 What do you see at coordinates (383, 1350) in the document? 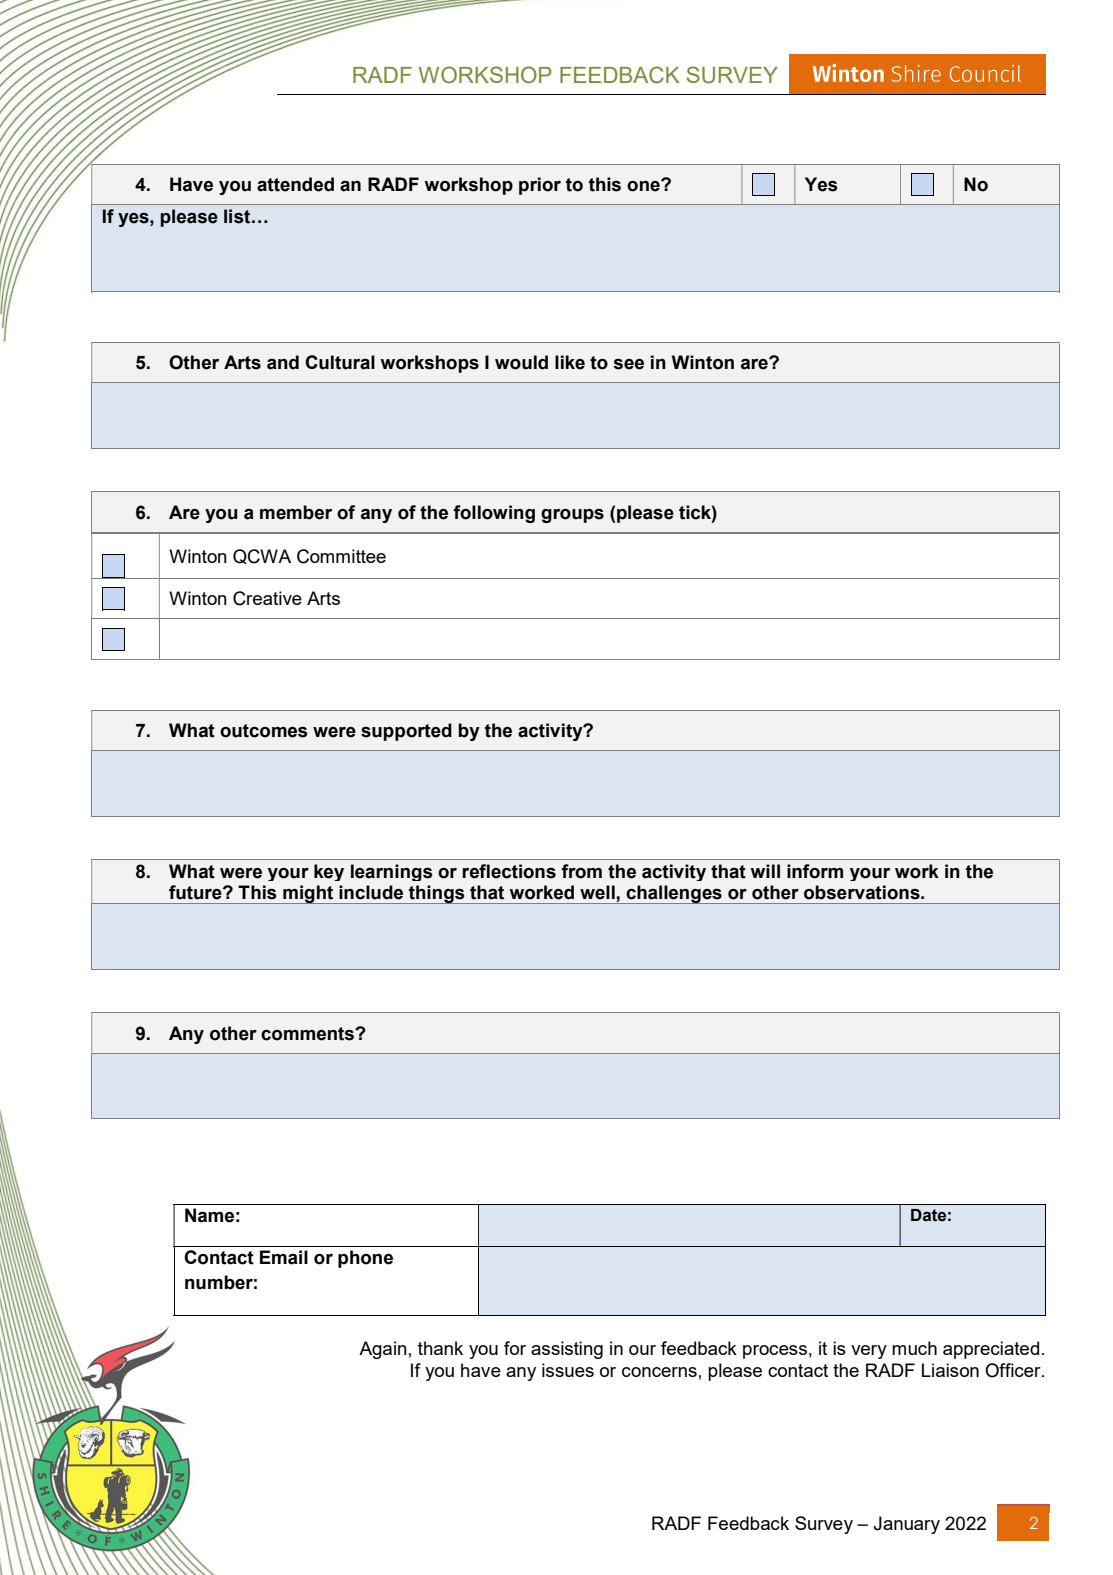
I see `Again` at bounding box center [383, 1350].
